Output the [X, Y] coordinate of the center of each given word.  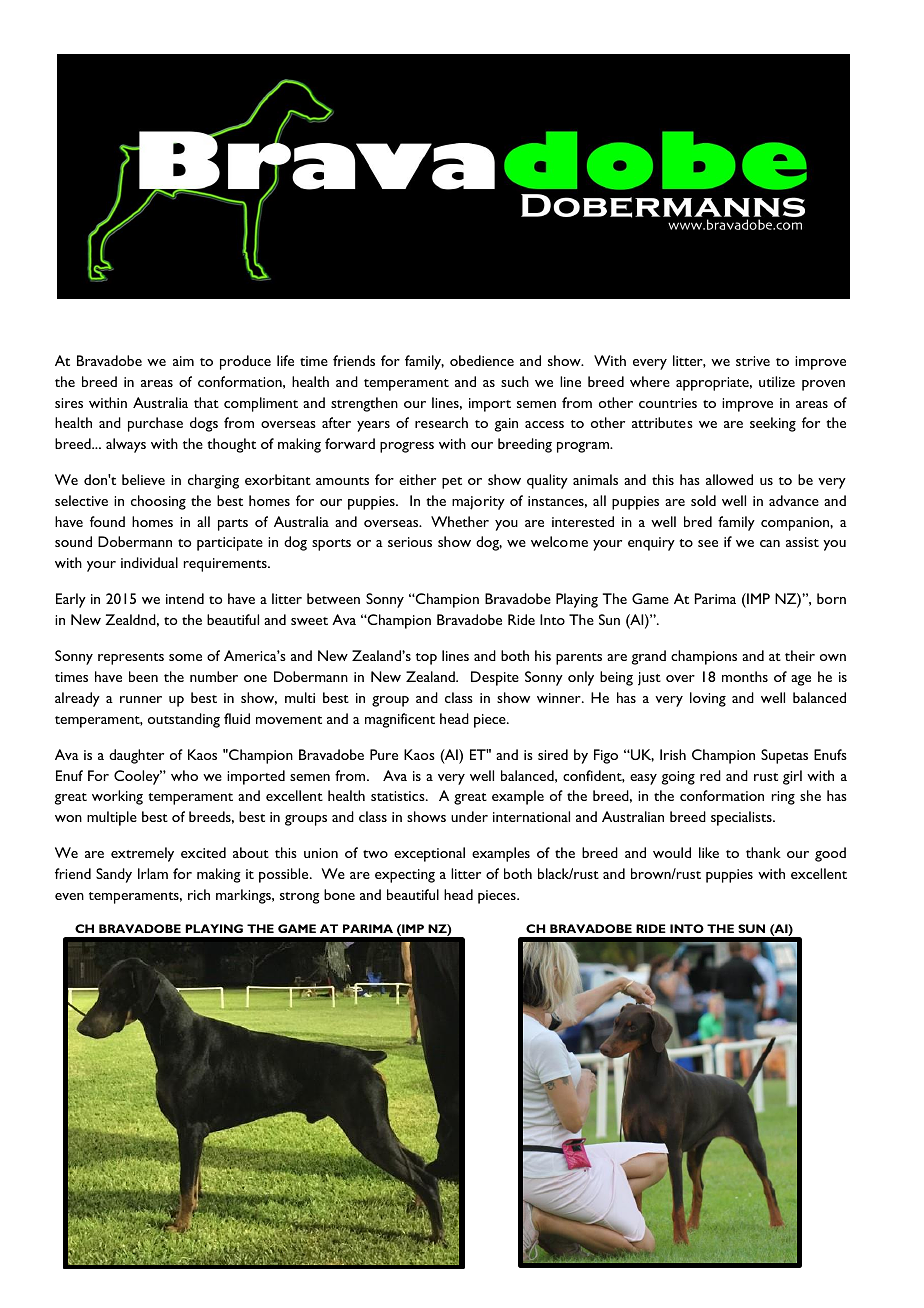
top [426, 659]
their [800, 655]
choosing [158, 502]
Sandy [114, 875]
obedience [482, 360]
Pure [384, 754]
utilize [777, 381]
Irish [673, 754]
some [185, 657]
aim [183, 361]
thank [763, 852]
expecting [405, 876]
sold [703, 500]
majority [478, 503]
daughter [136, 756]
